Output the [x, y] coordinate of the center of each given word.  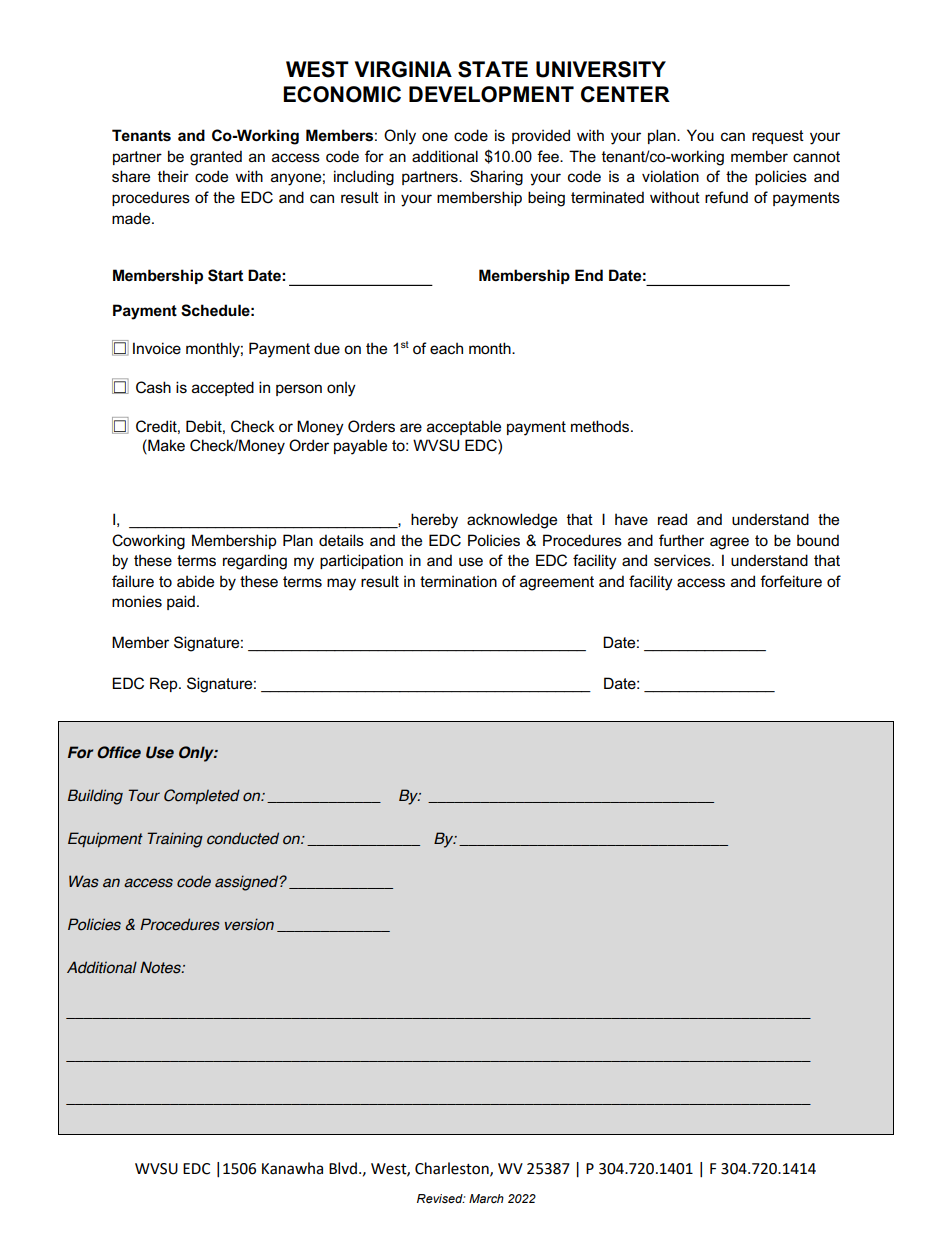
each [446, 348]
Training [175, 840]
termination [458, 581]
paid [181, 602]
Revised [441, 1198]
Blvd [344, 1168]
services [683, 560]
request [778, 137]
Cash [153, 387]
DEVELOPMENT [491, 94]
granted [216, 158]
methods [601, 426]
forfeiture [791, 581]
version [249, 924]
